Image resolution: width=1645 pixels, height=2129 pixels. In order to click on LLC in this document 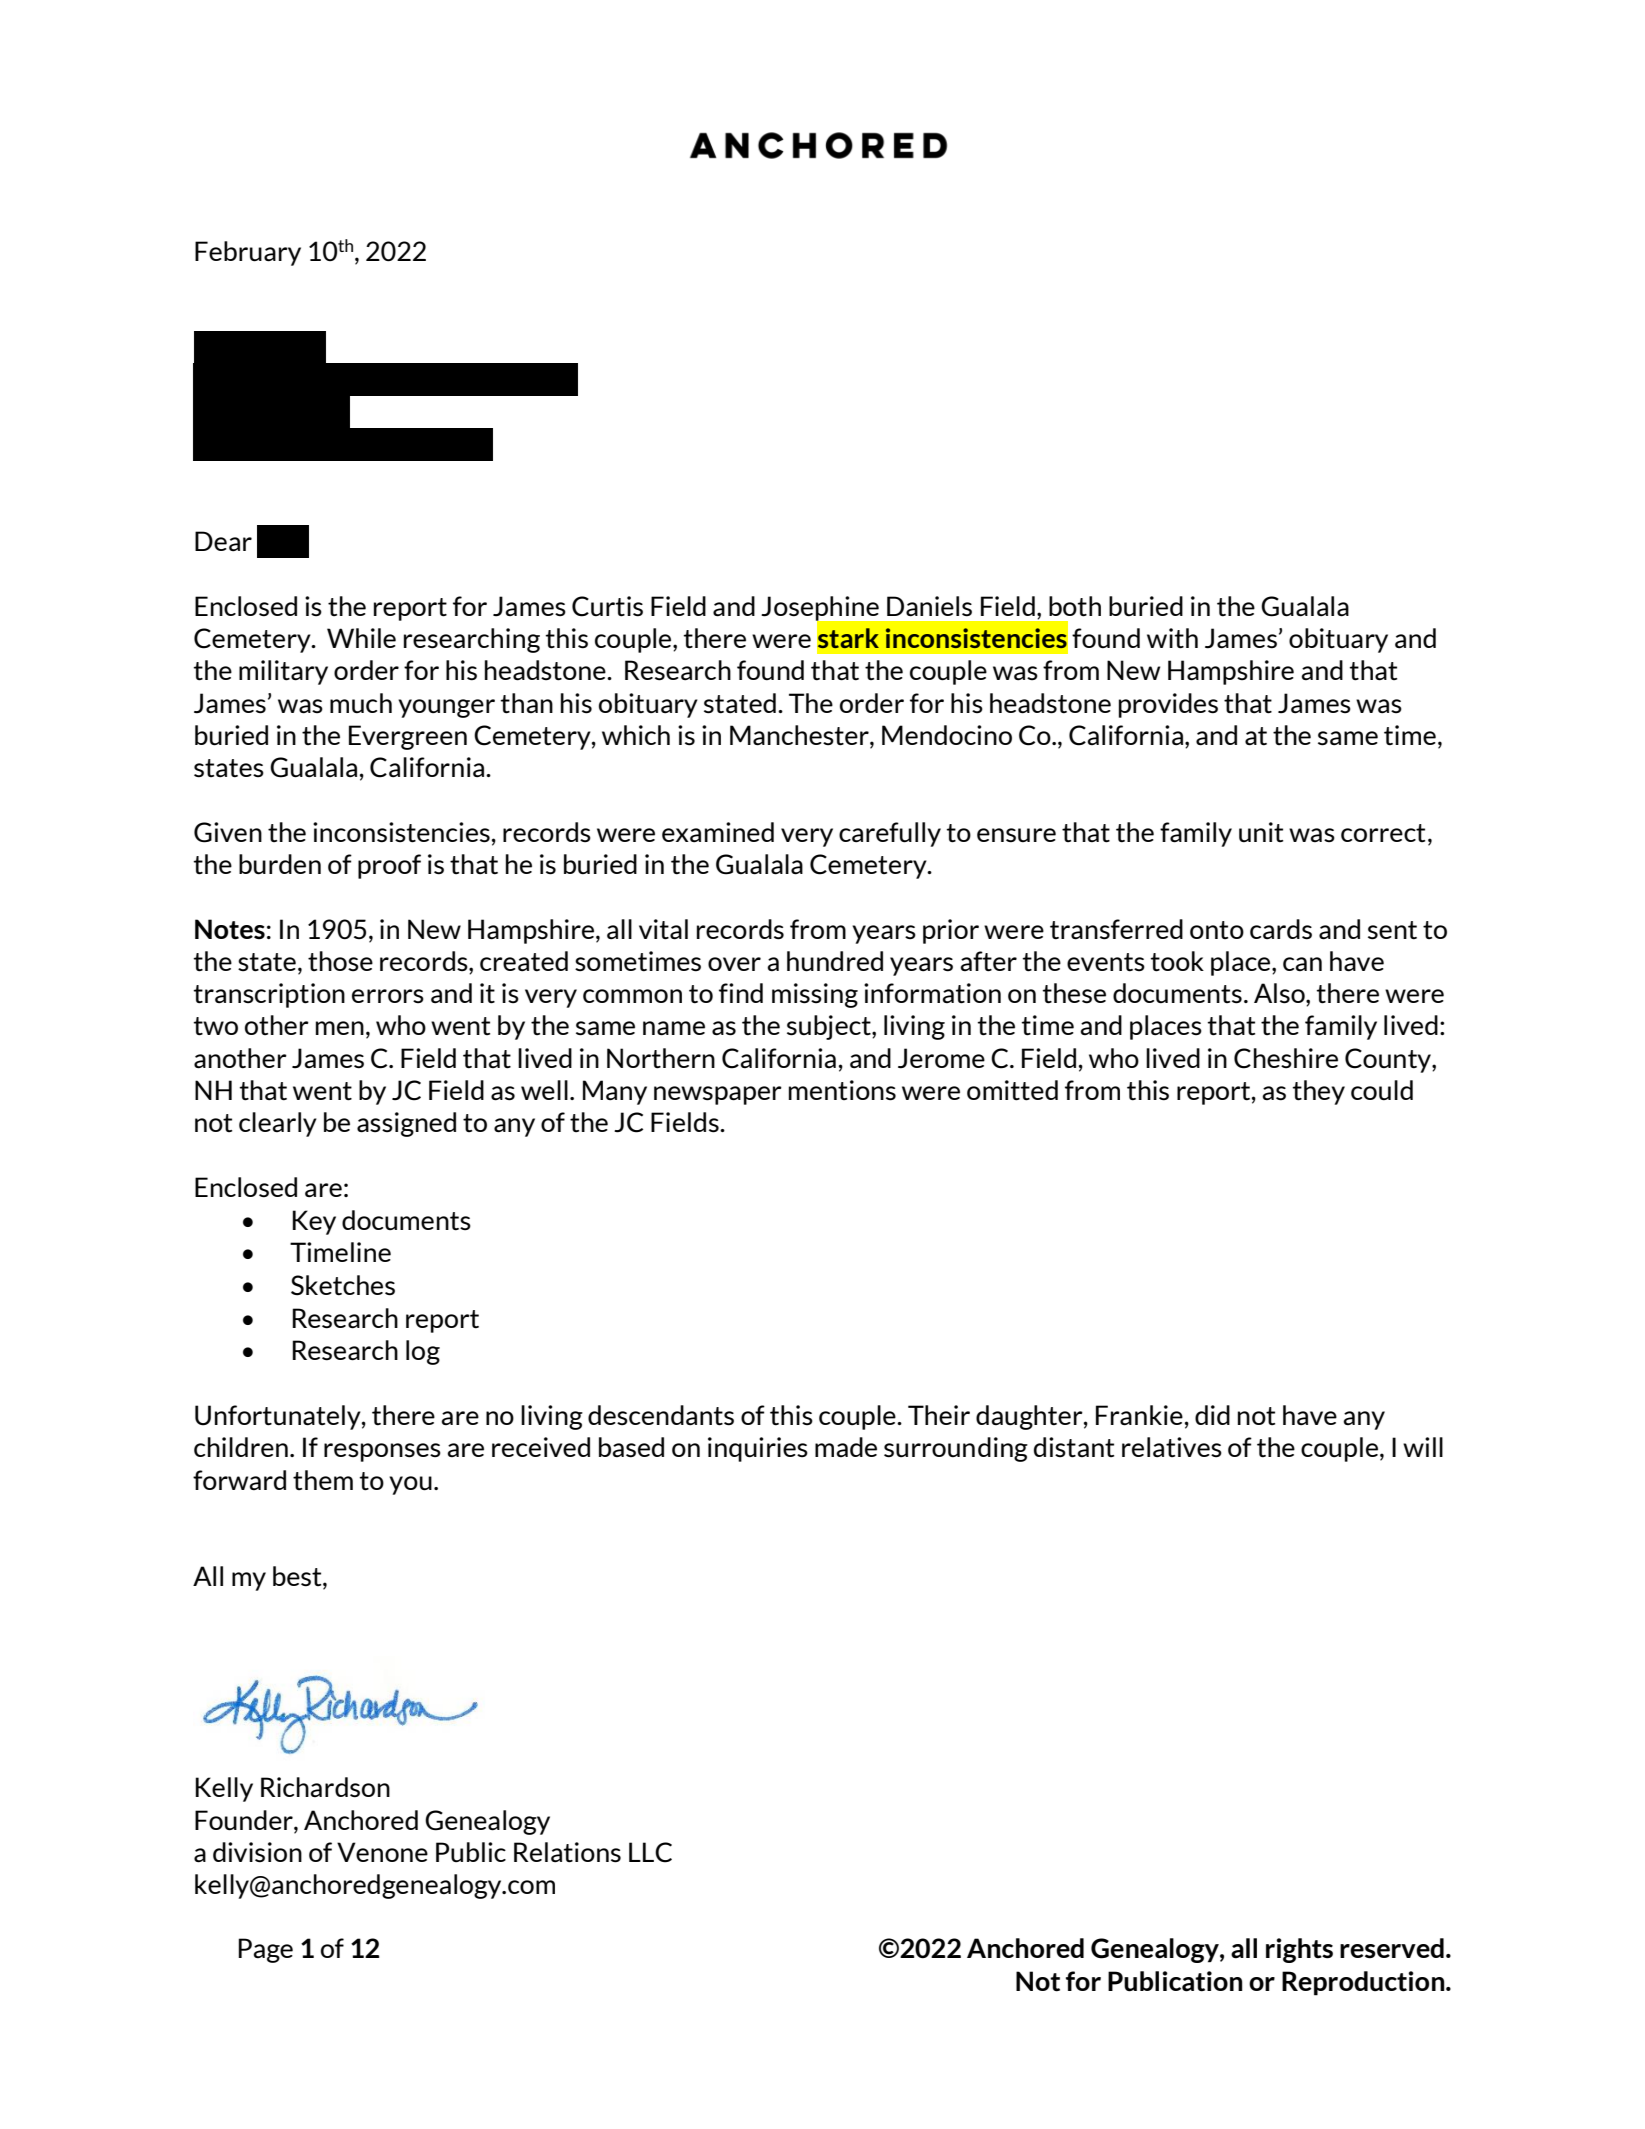, I will do `click(650, 1852)`.
